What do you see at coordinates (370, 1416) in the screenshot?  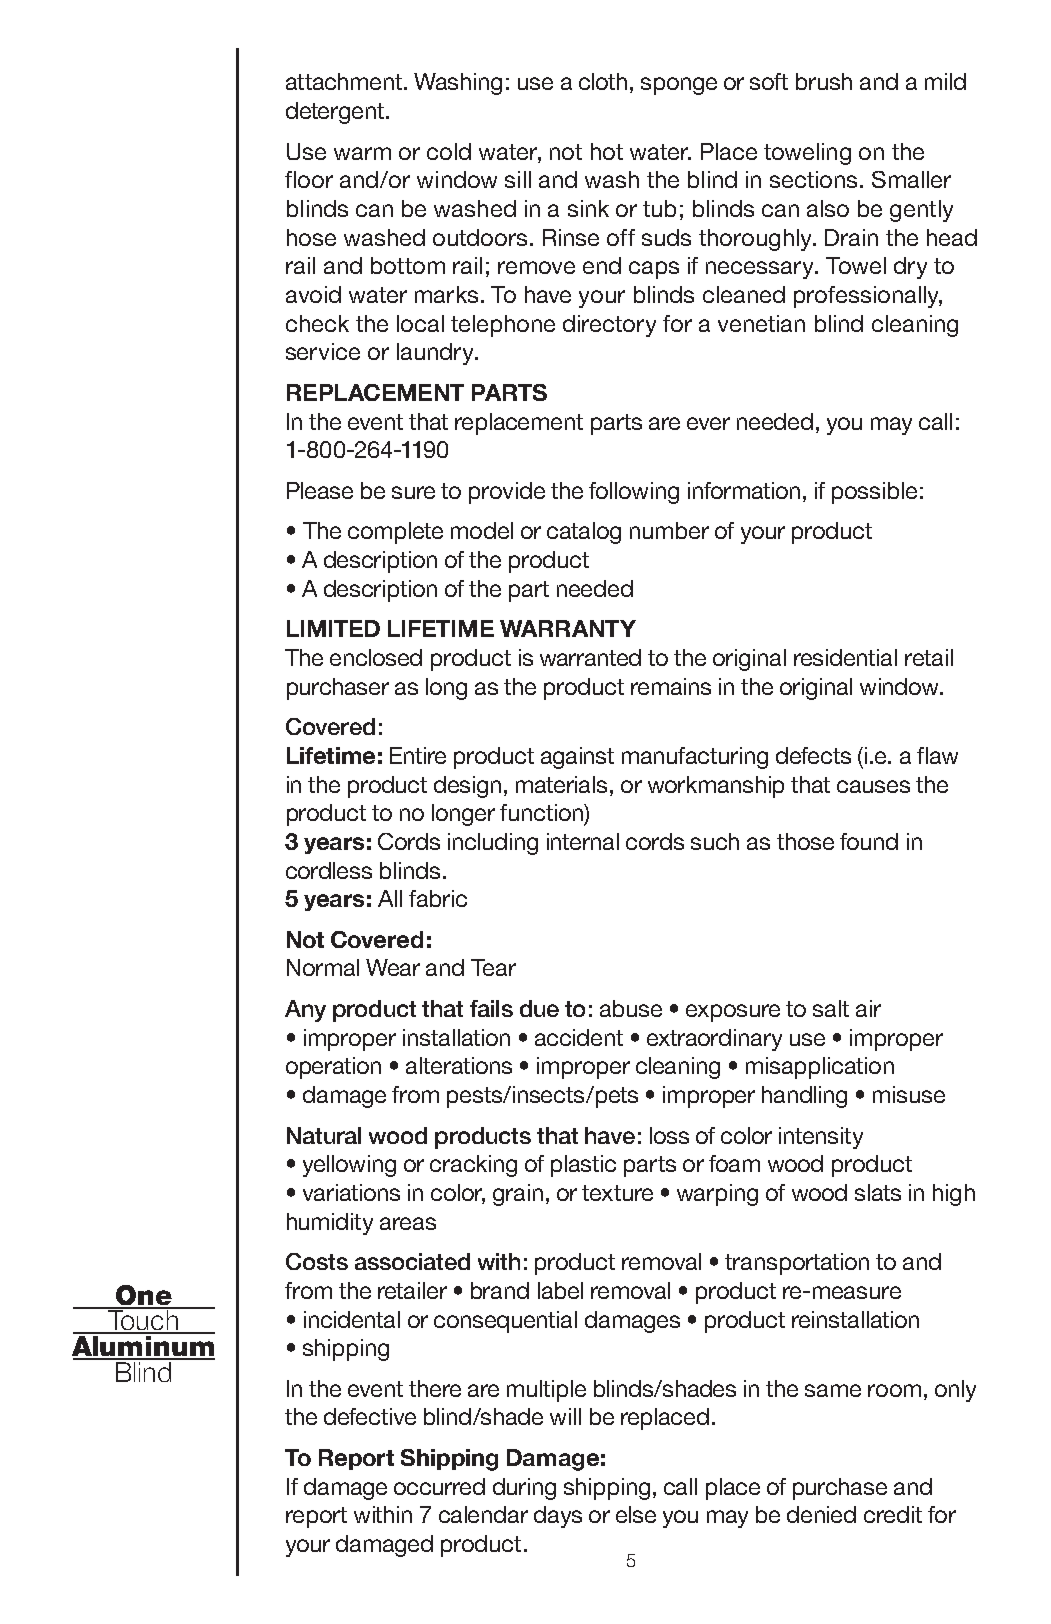 I see `defective` at bounding box center [370, 1416].
